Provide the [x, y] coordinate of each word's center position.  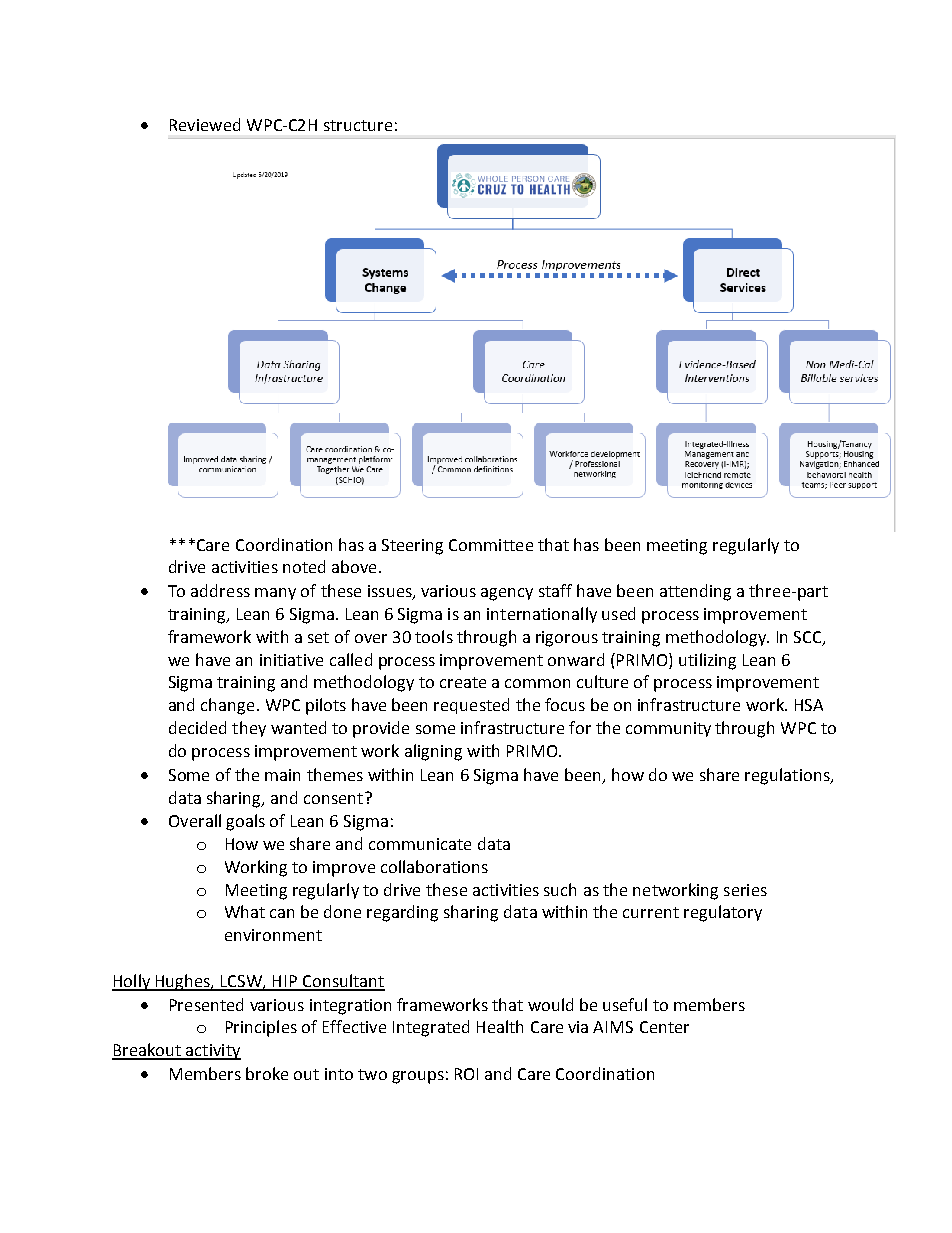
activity [212, 1052]
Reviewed [205, 124]
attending [695, 592]
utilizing [707, 661]
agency [507, 594]
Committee [491, 545]
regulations [788, 776]
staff [555, 590]
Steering [412, 547]
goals [245, 822]
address [220, 590]
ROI [466, 1074]
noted [304, 566]
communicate [420, 844]
